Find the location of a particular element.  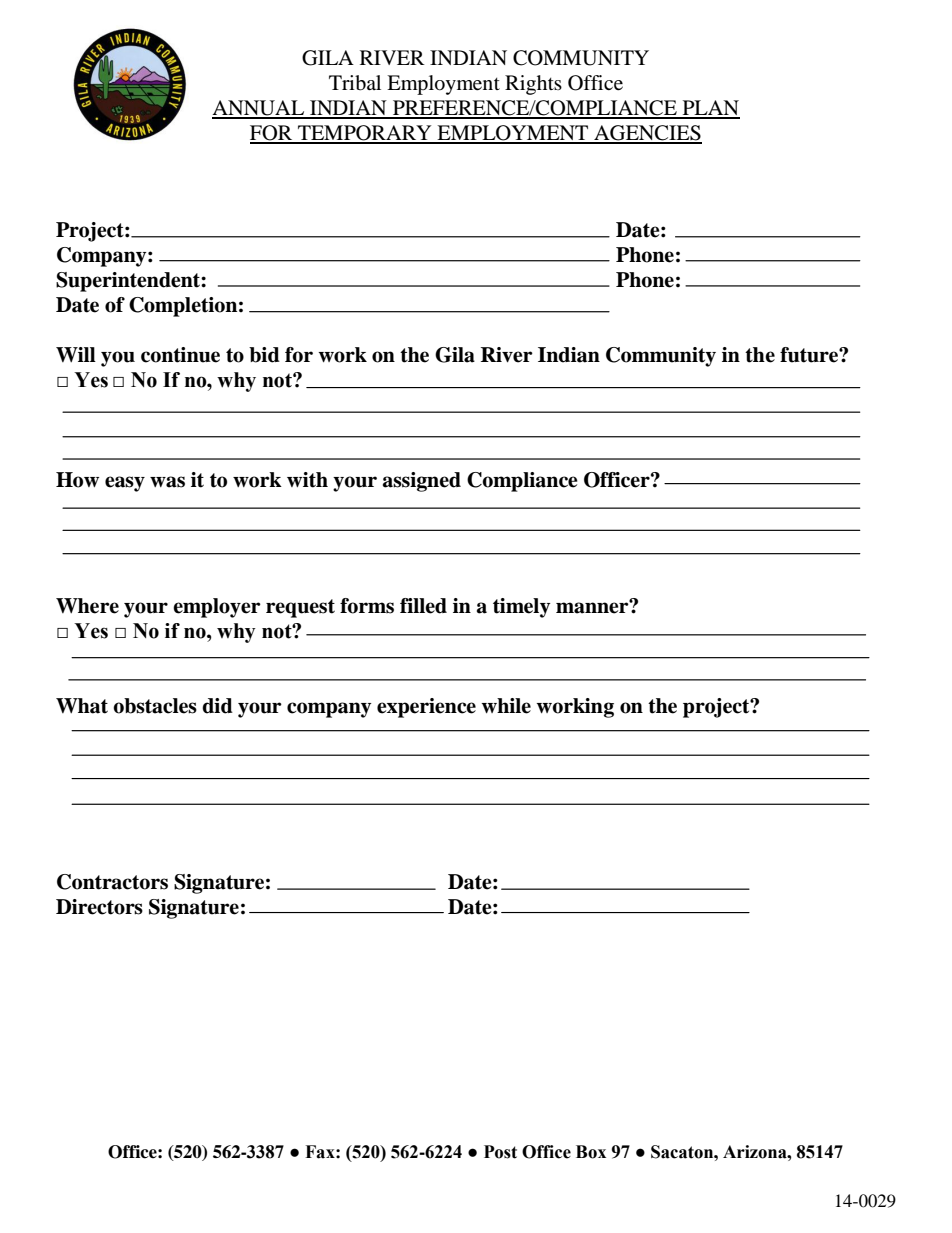

TEMPORARY is located at coordinates (365, 134).
